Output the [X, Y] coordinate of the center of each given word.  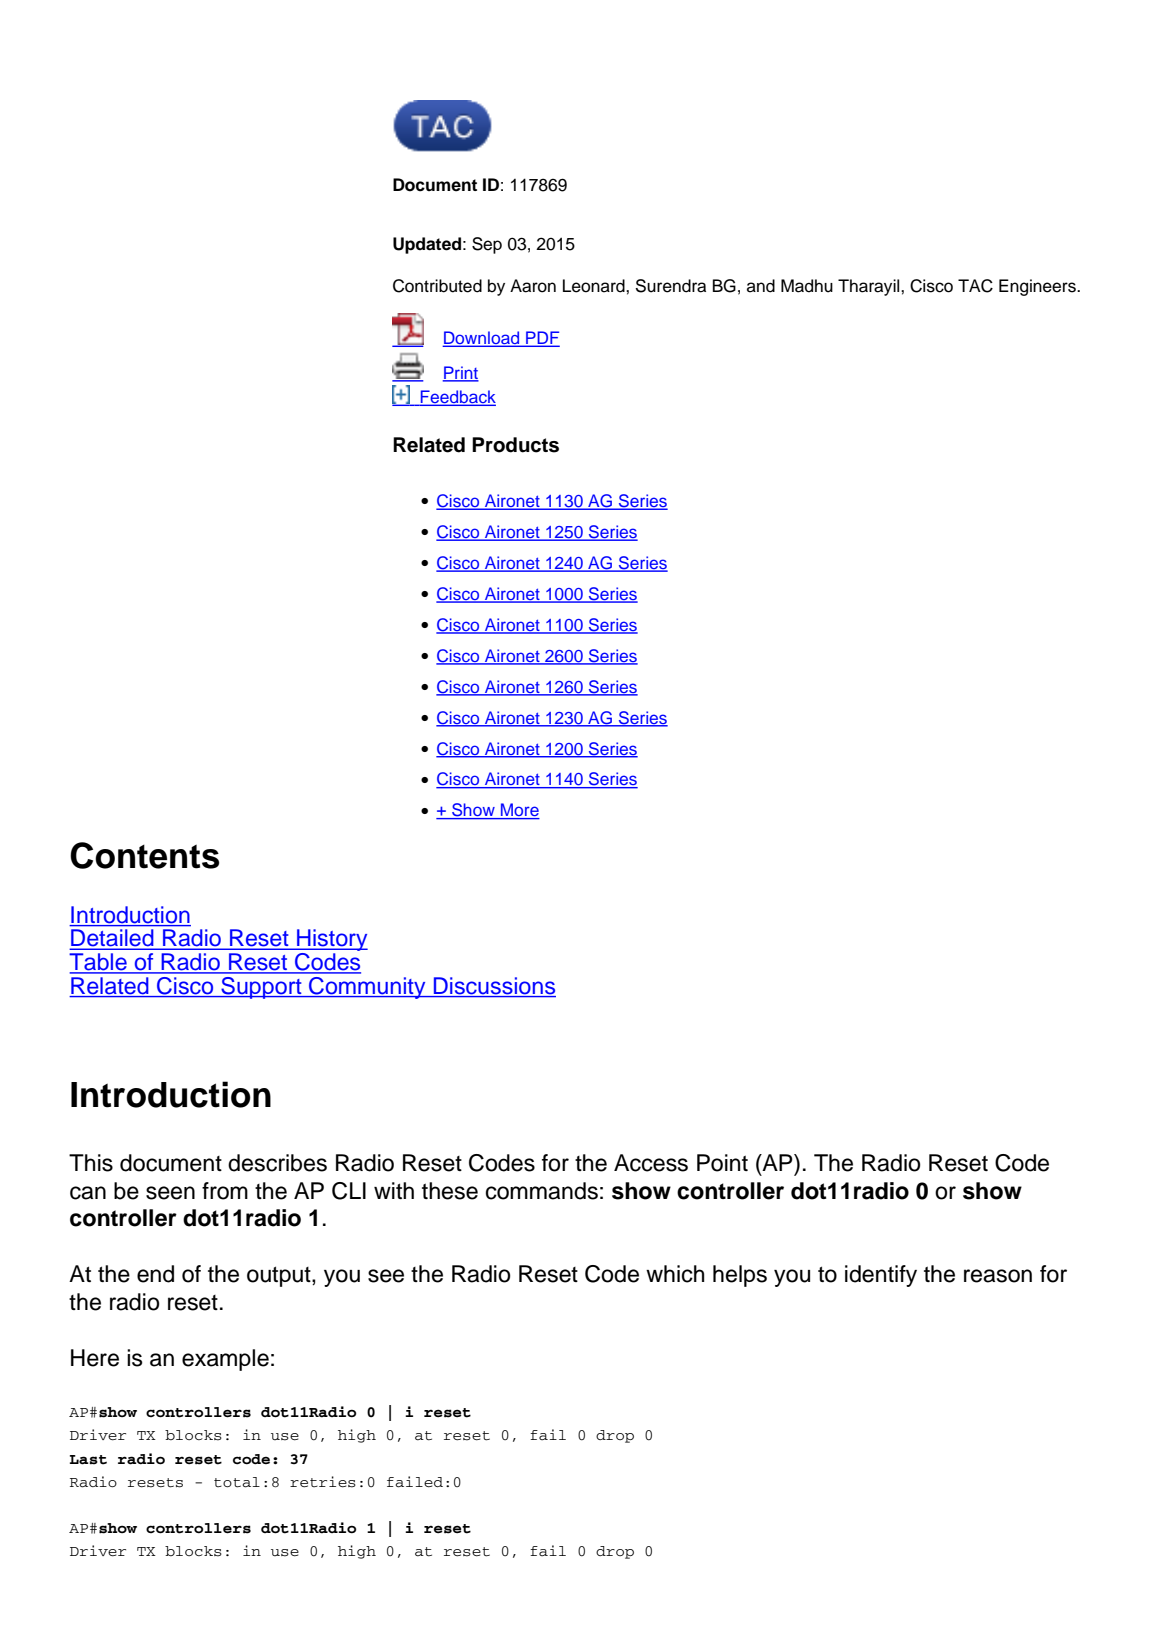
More [519, 811]
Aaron [533, 286]
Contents [144, 855]
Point [722, 1163]
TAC [975, 286]
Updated [427, 245]
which [675, 1274]
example [225, 1360]
